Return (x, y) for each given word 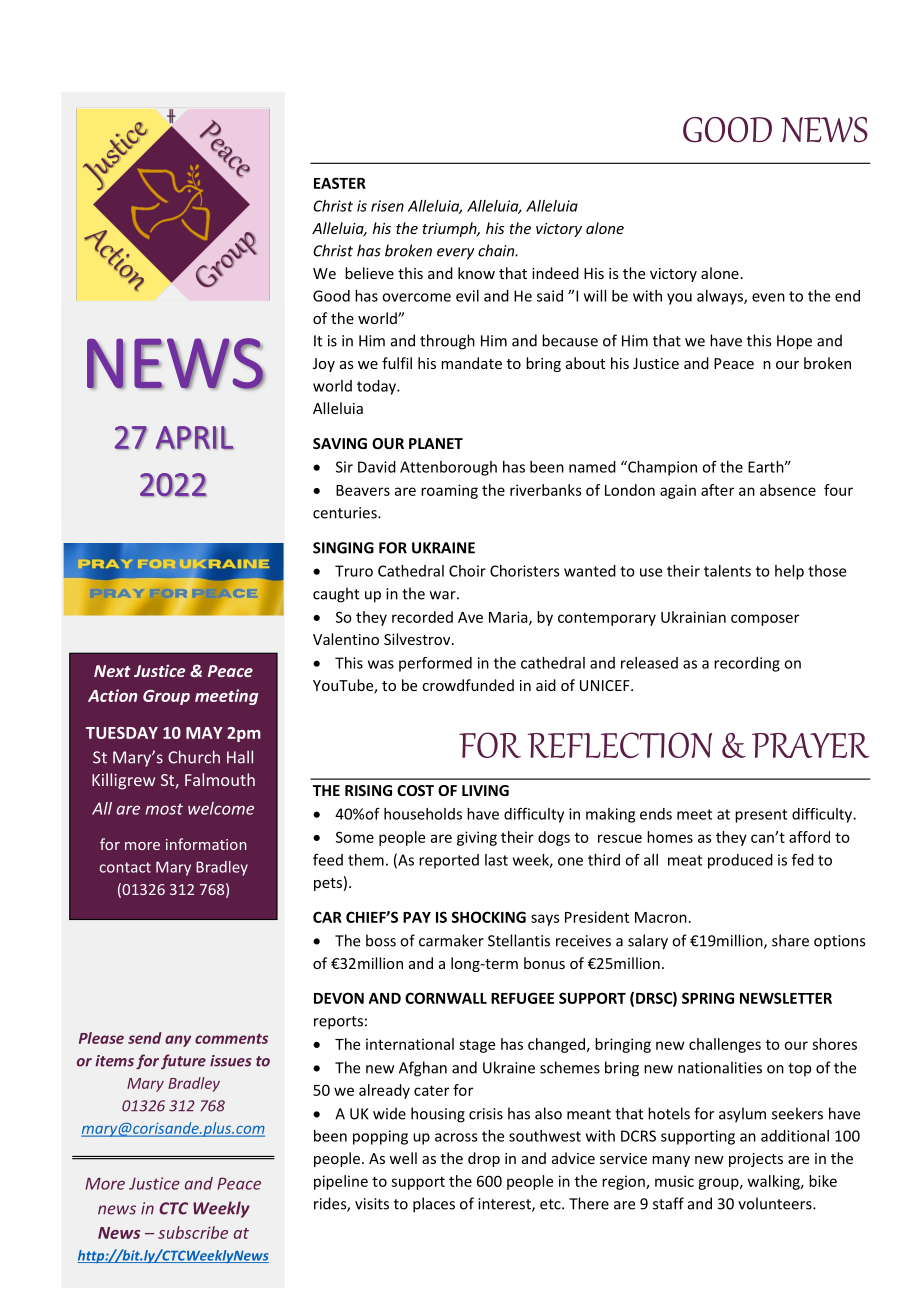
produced (740, 861)
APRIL (195, 438)
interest (505, 1205)
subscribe (193, 1232)
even (768, 297)
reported (449, 861)
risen (387, 206)
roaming (449, 491)
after (717, 490)
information (206, 844)
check (225, 149)
